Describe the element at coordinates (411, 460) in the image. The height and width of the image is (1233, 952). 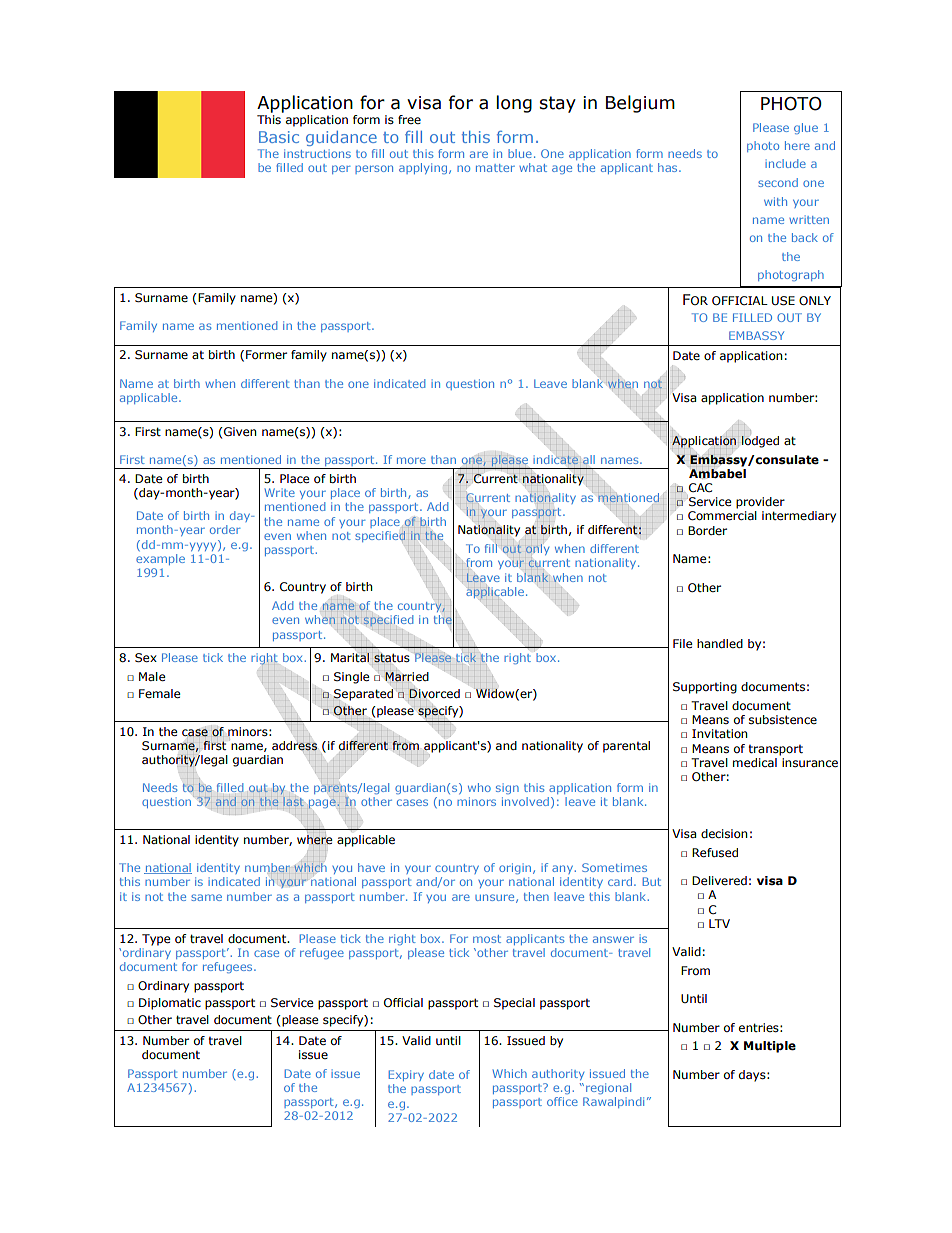
I see `more` at that location.
